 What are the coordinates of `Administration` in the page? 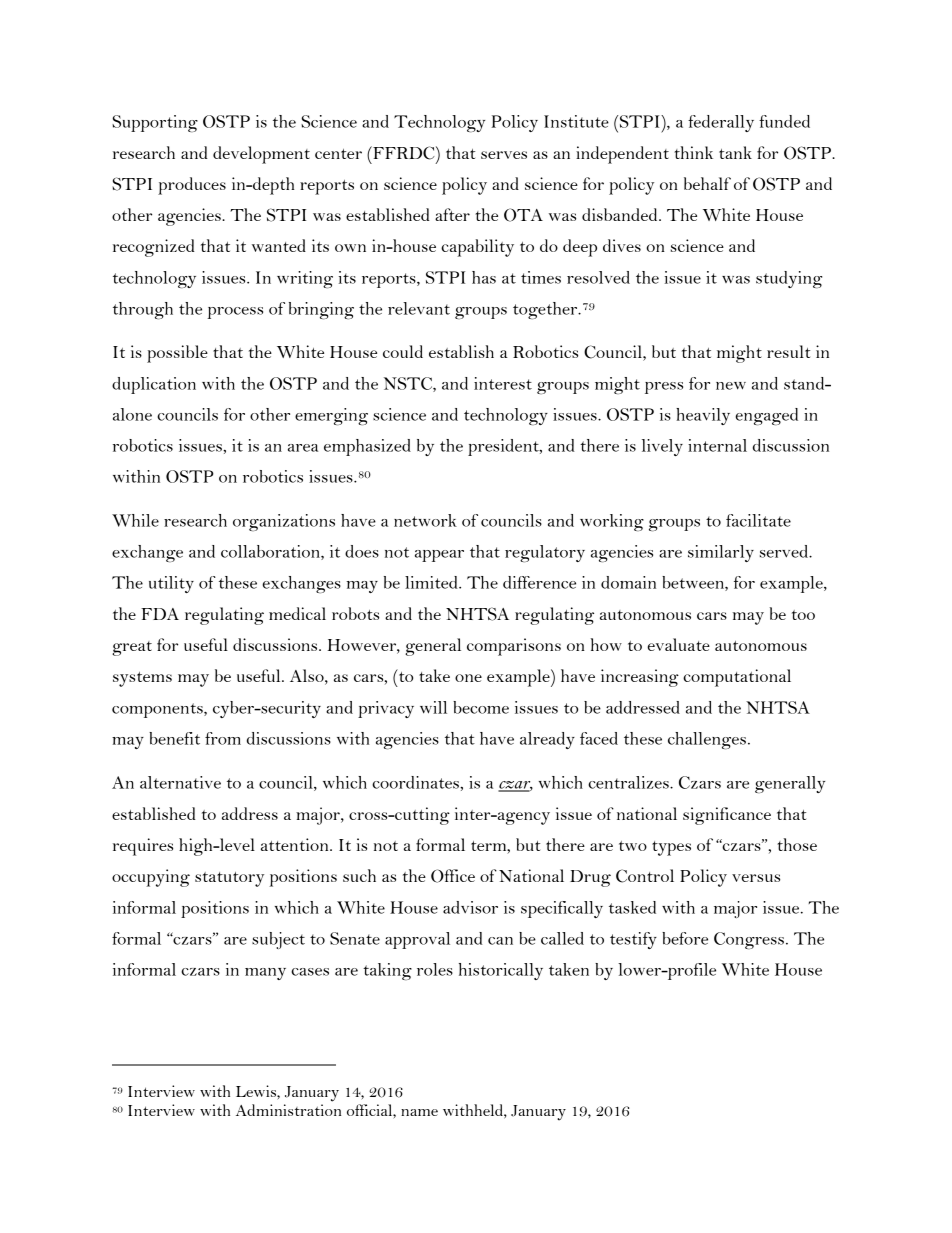 It's located at (288, 1110).
